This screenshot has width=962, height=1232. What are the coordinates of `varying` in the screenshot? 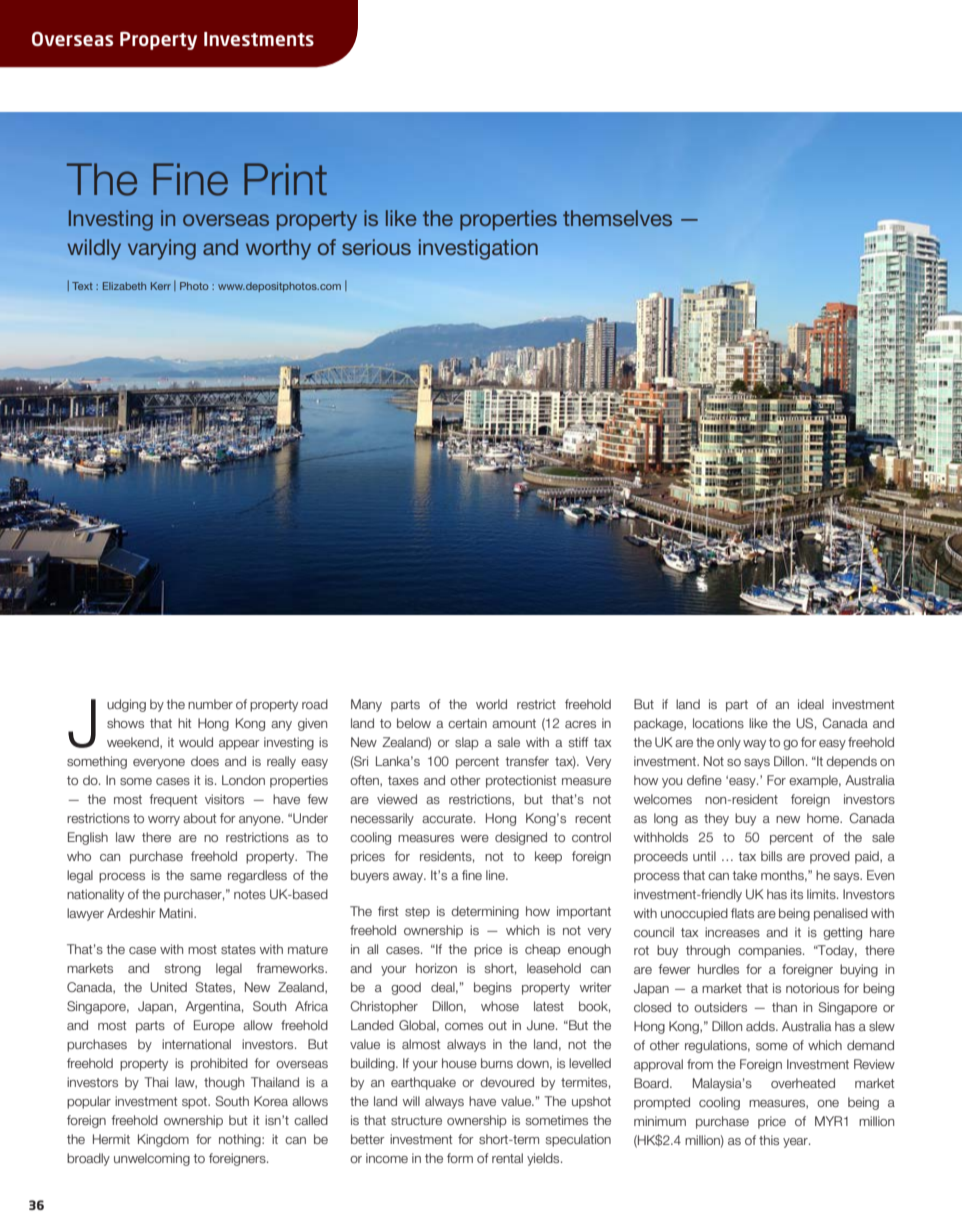 It's located at (162, 249).
